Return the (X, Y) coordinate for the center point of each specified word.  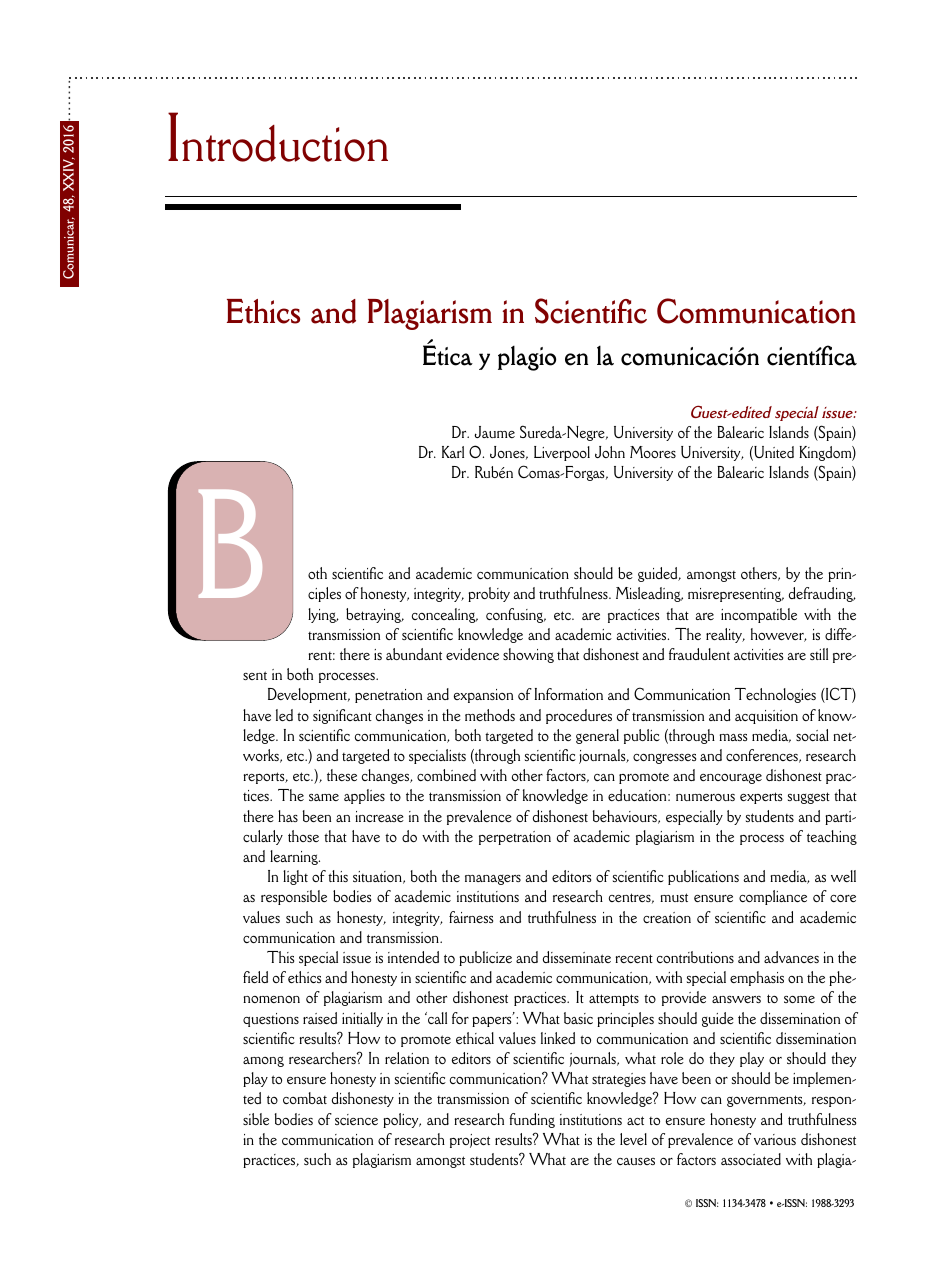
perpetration (515, 838)
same (324, 797)
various (775, 1139)
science (356, 1119)
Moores (653, 452)
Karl (453, 452)
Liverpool (562, 453)
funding (532, 1120)
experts (761, 798)
